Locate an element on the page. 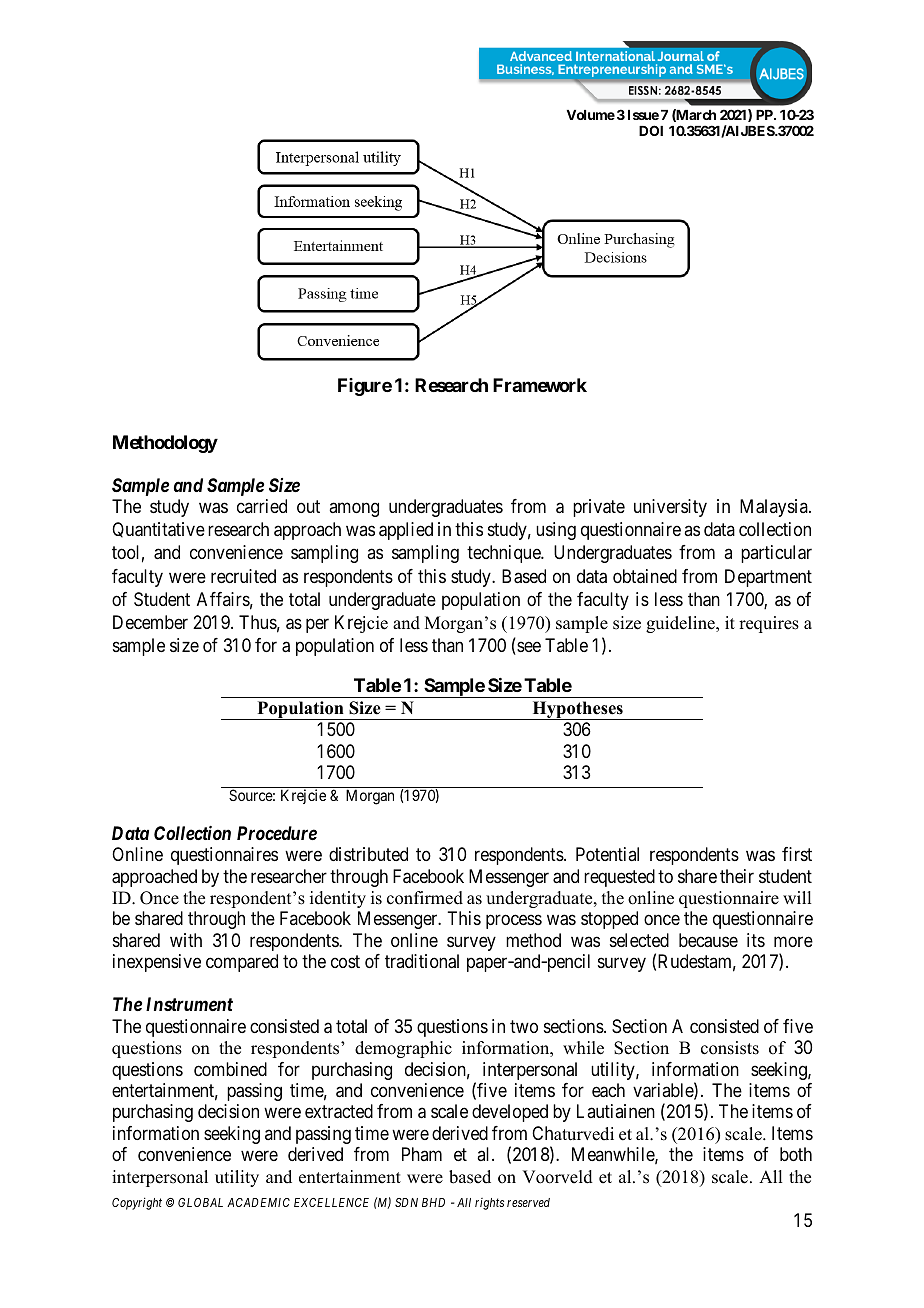 The height and width of the page is (1308, 924). December is located at coordinates (150, 622).
